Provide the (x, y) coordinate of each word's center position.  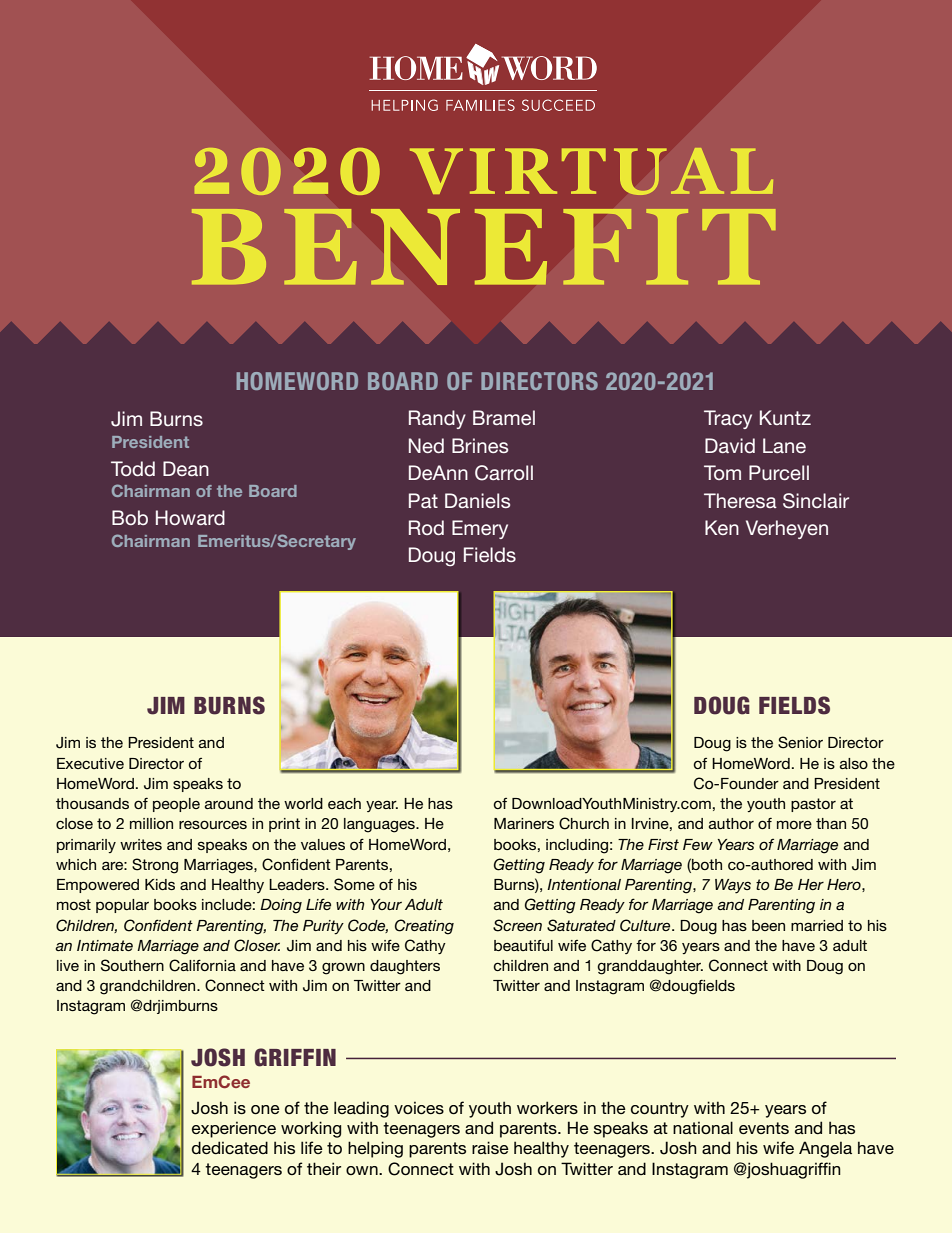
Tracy (728, 419)
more (794, 824)
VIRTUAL (592, 171)
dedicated (230, 1147)
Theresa (740, 500)
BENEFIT (483, 247)
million (151, 823)
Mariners (524, 823)
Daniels (477, 500)
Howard (190, 517)
